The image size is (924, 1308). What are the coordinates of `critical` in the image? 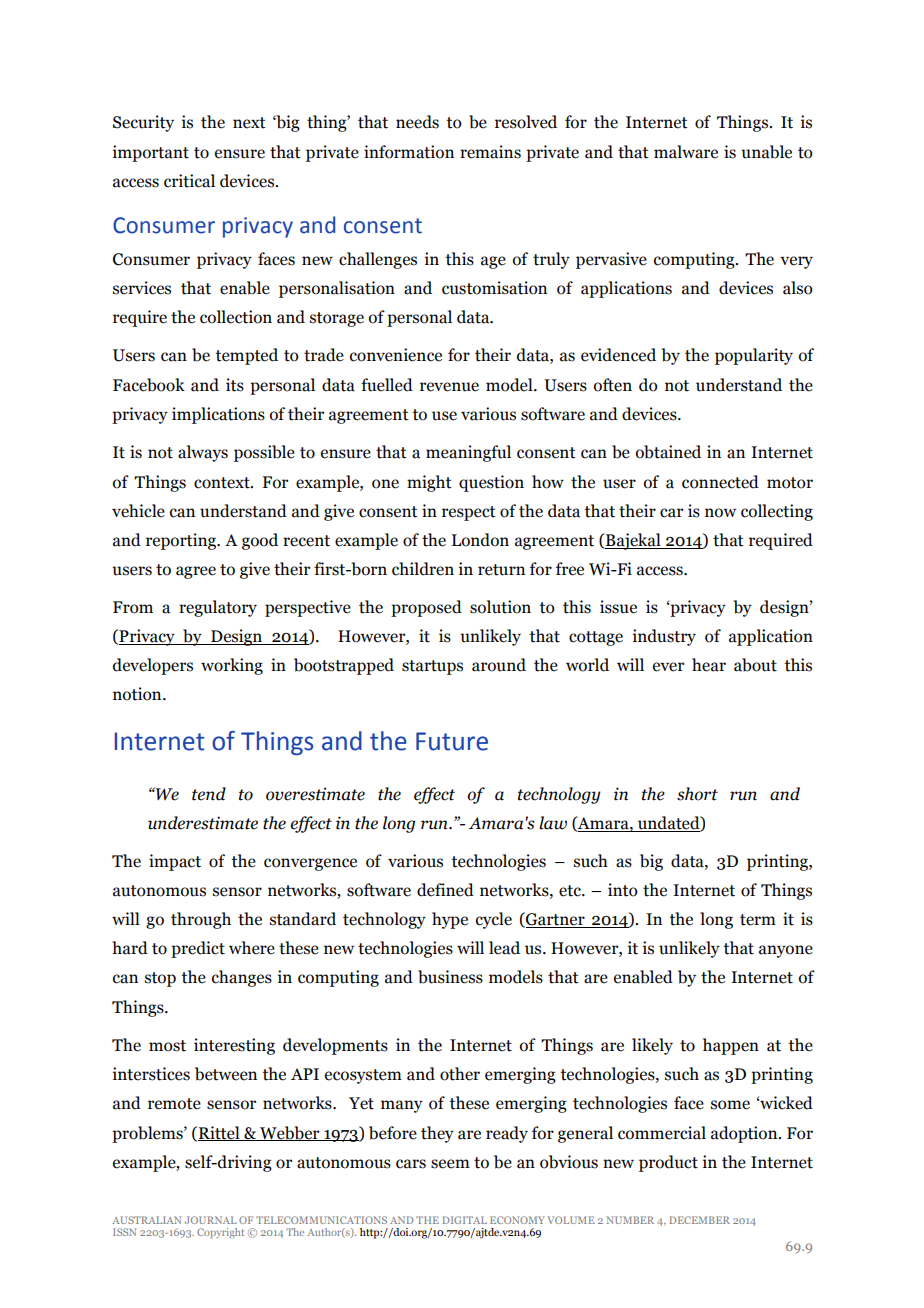 It's located at (189, 181).
